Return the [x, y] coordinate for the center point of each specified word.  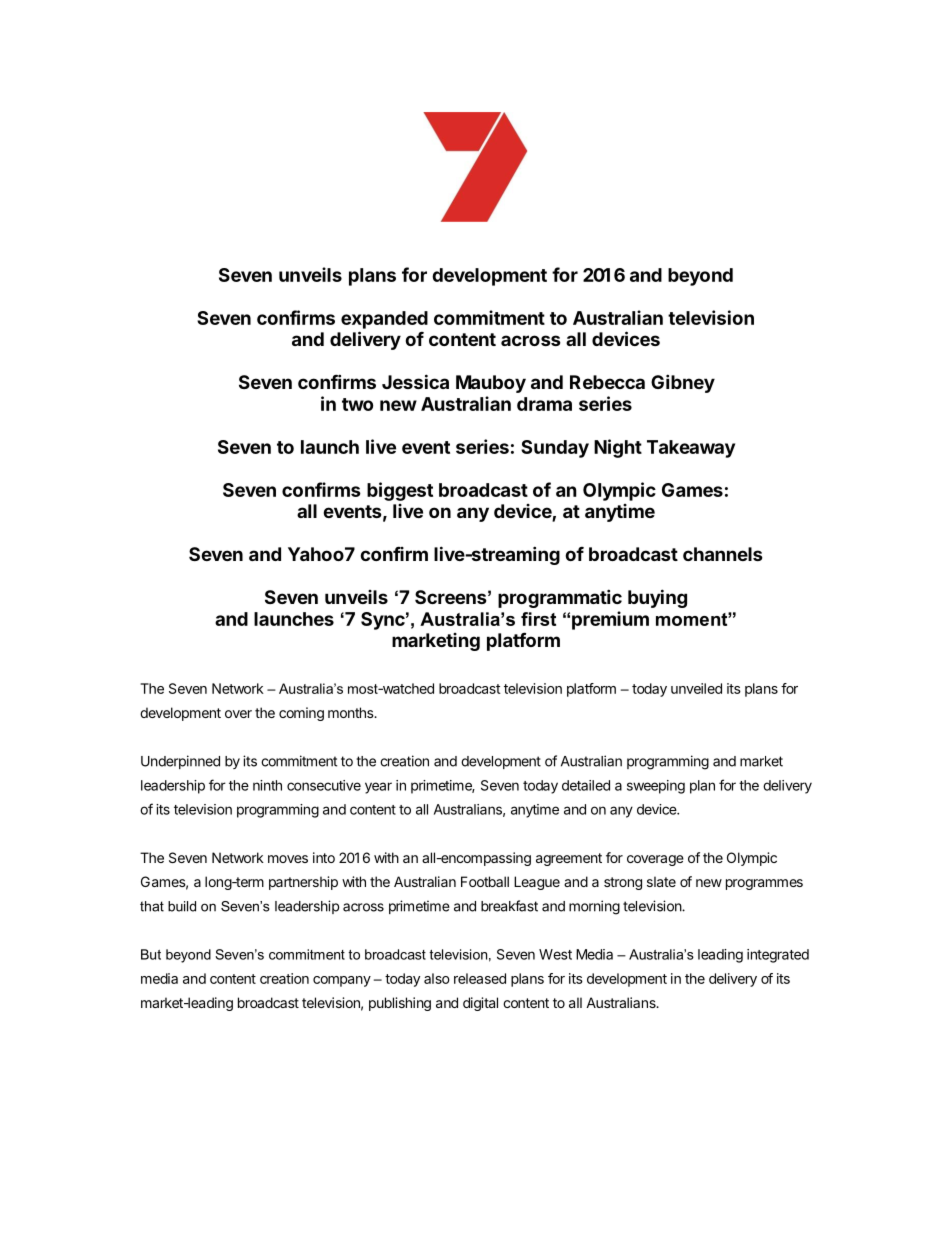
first [538, 619]
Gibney [683, 383]
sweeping [656, 787]
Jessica [415, 381]
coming [301, 714]
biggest [400, 491]
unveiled [696, 688]
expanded [384, 320]
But [151, 954]
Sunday [555, 449]
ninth [267, 785]
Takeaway [691, 449]
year [378, 788]
